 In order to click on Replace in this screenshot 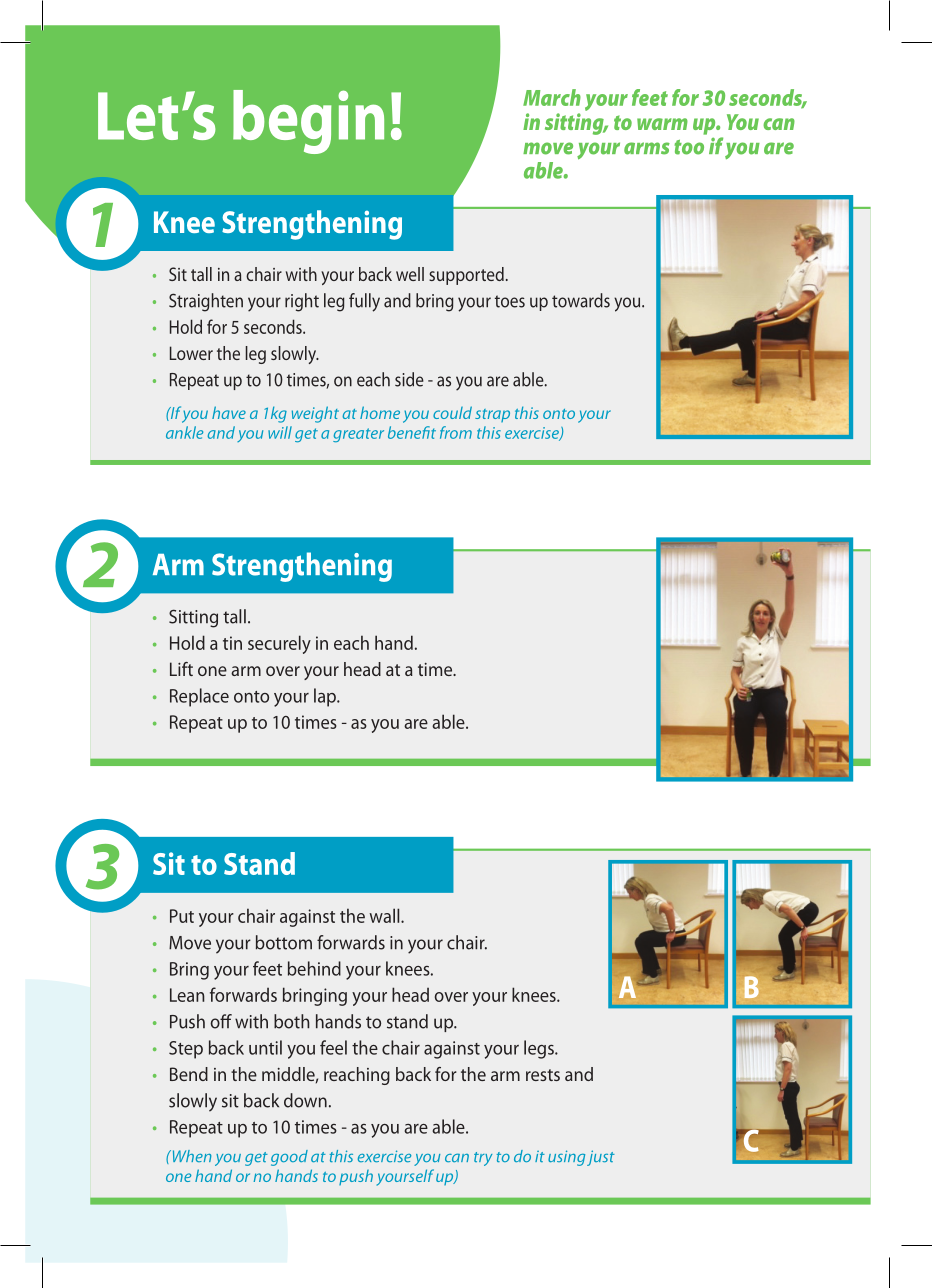, I will do `click(199, 697)`.
